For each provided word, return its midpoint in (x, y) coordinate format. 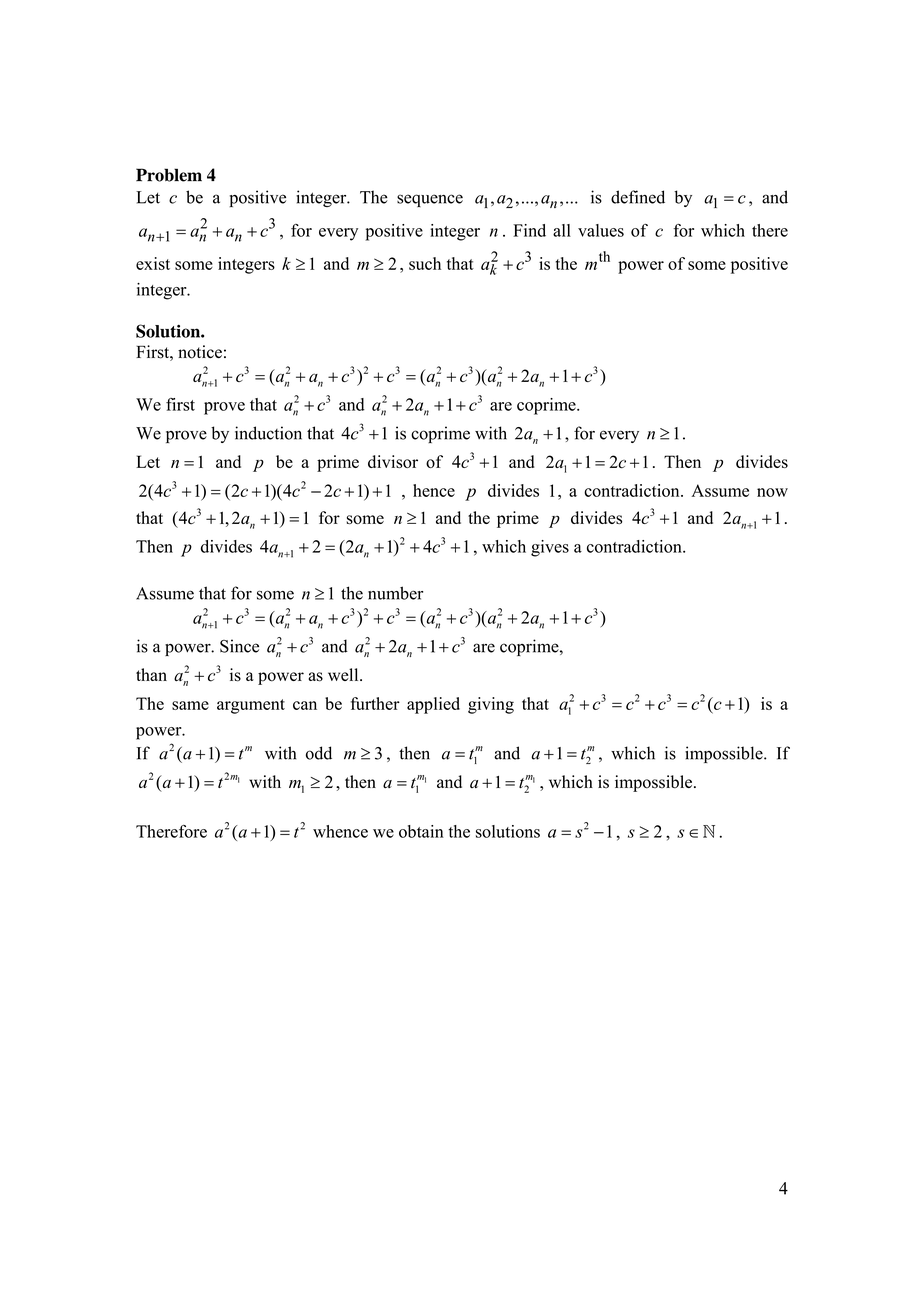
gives (550, 548)
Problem (169, 175)
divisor (393, 461)
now (772, 492)
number (395, 593)
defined (638, 197)
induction (268, 433)
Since (239, 646)
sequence (430, 200)
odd (319, 753)
